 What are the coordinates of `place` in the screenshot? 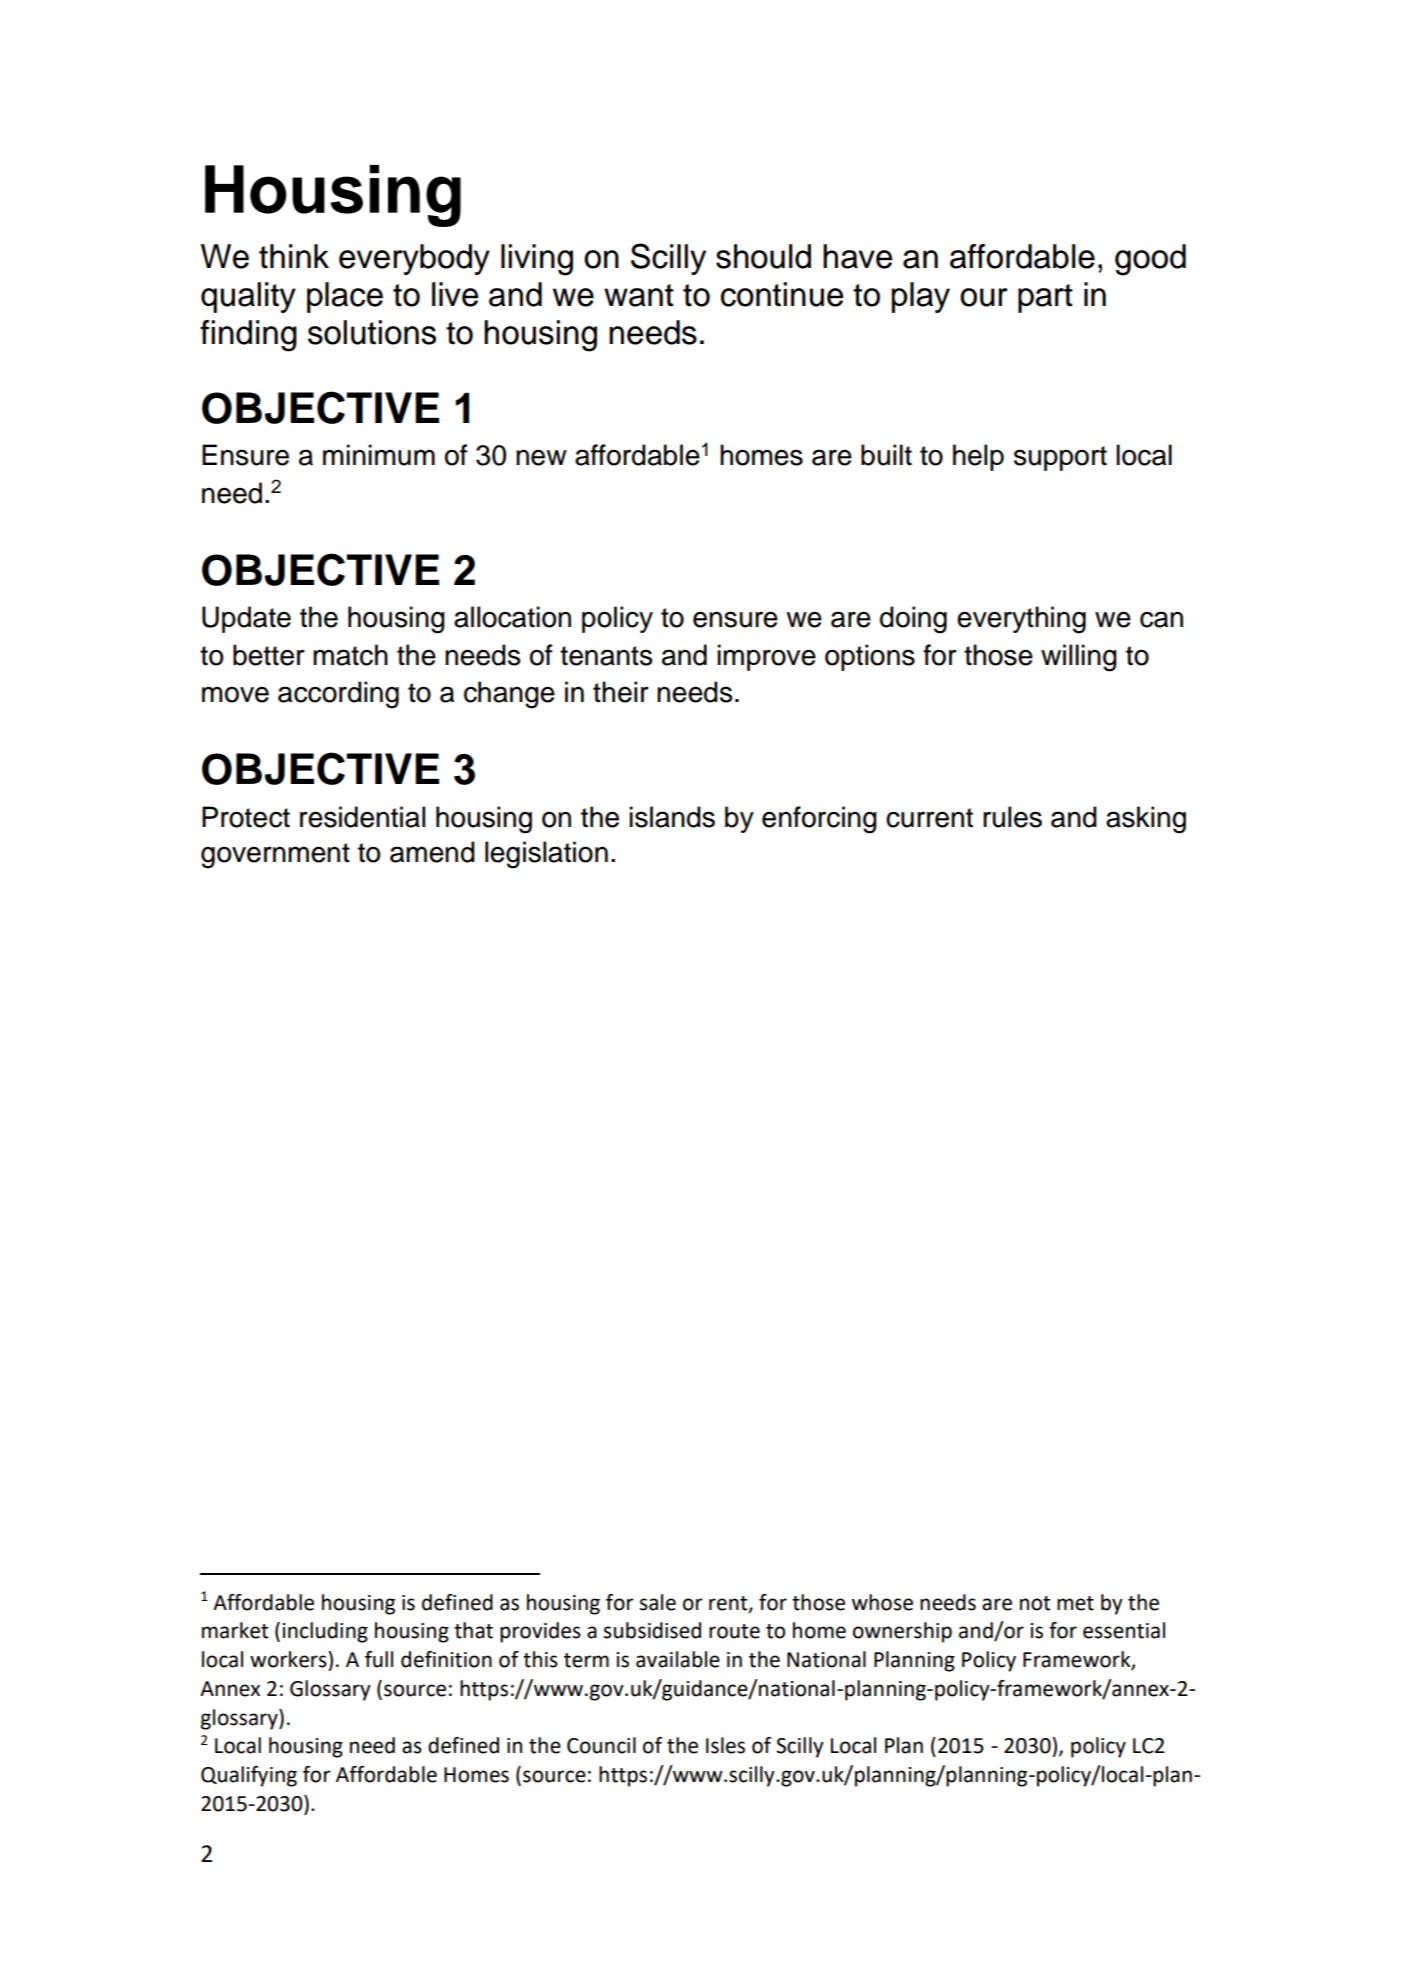 It's located at (345, 297).
